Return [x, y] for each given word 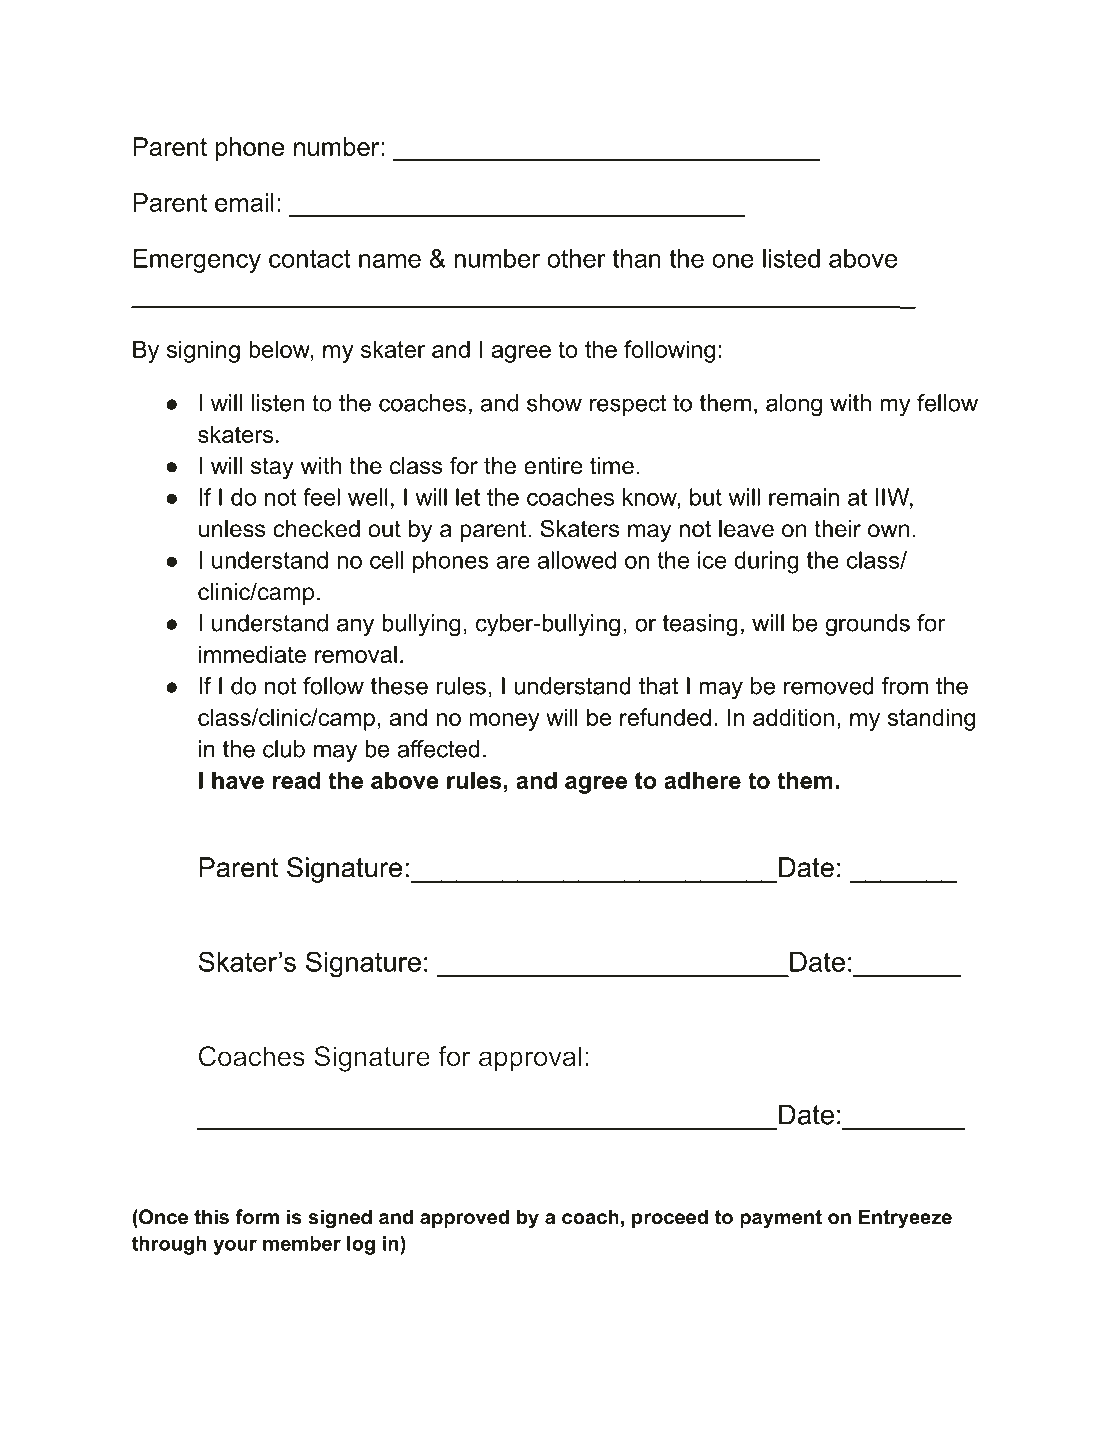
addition [793, 717]
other [576, 258]
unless [232, 529]
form [257, 1217]
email [244, 202]
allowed [577, 560]
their [837, 529]
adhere [702, 780]
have [238, 780]
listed [791, 258]
